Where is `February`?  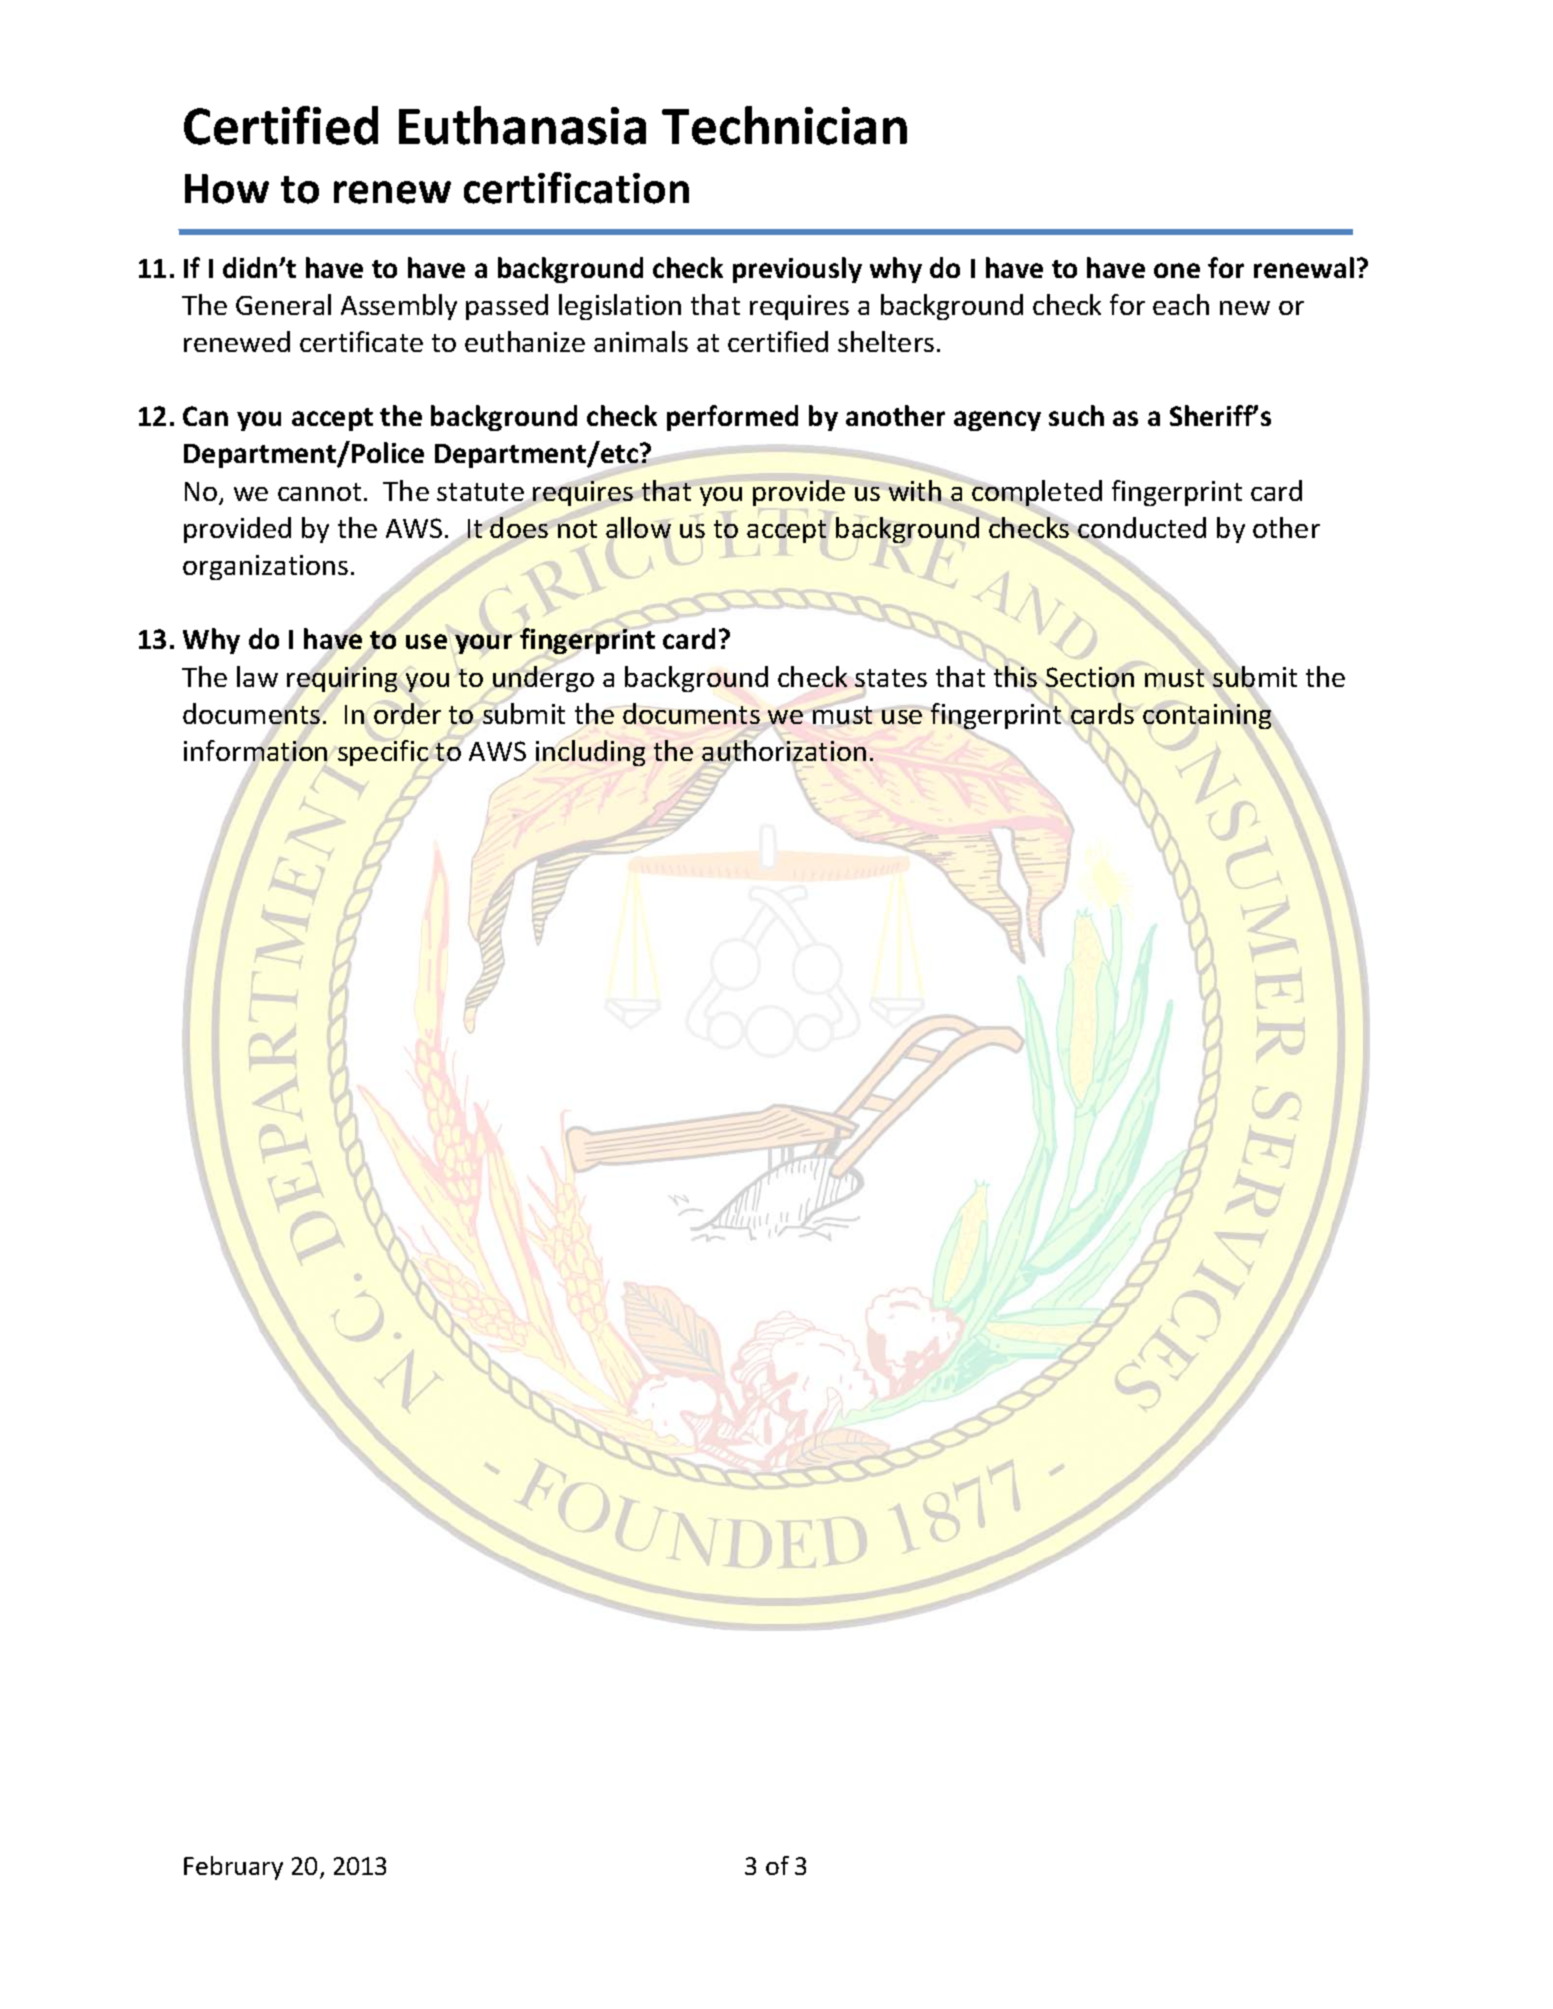
February is located at coordinates (233, 1868).
